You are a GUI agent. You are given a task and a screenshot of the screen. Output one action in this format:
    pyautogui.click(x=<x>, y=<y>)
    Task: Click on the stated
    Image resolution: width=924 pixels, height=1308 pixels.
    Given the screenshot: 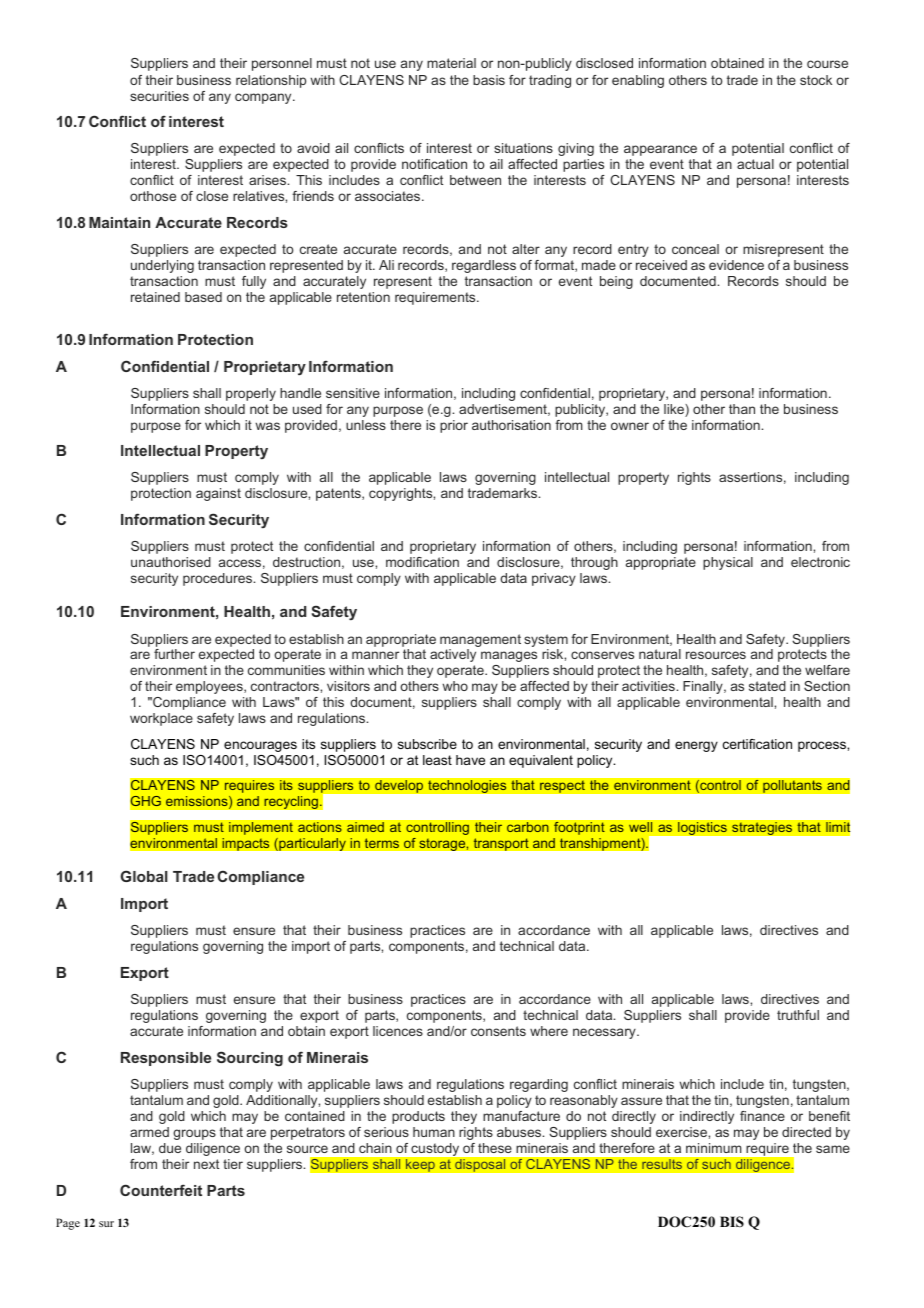 What is the action you would take?
    pyautogui.click(x=767, y=686)
